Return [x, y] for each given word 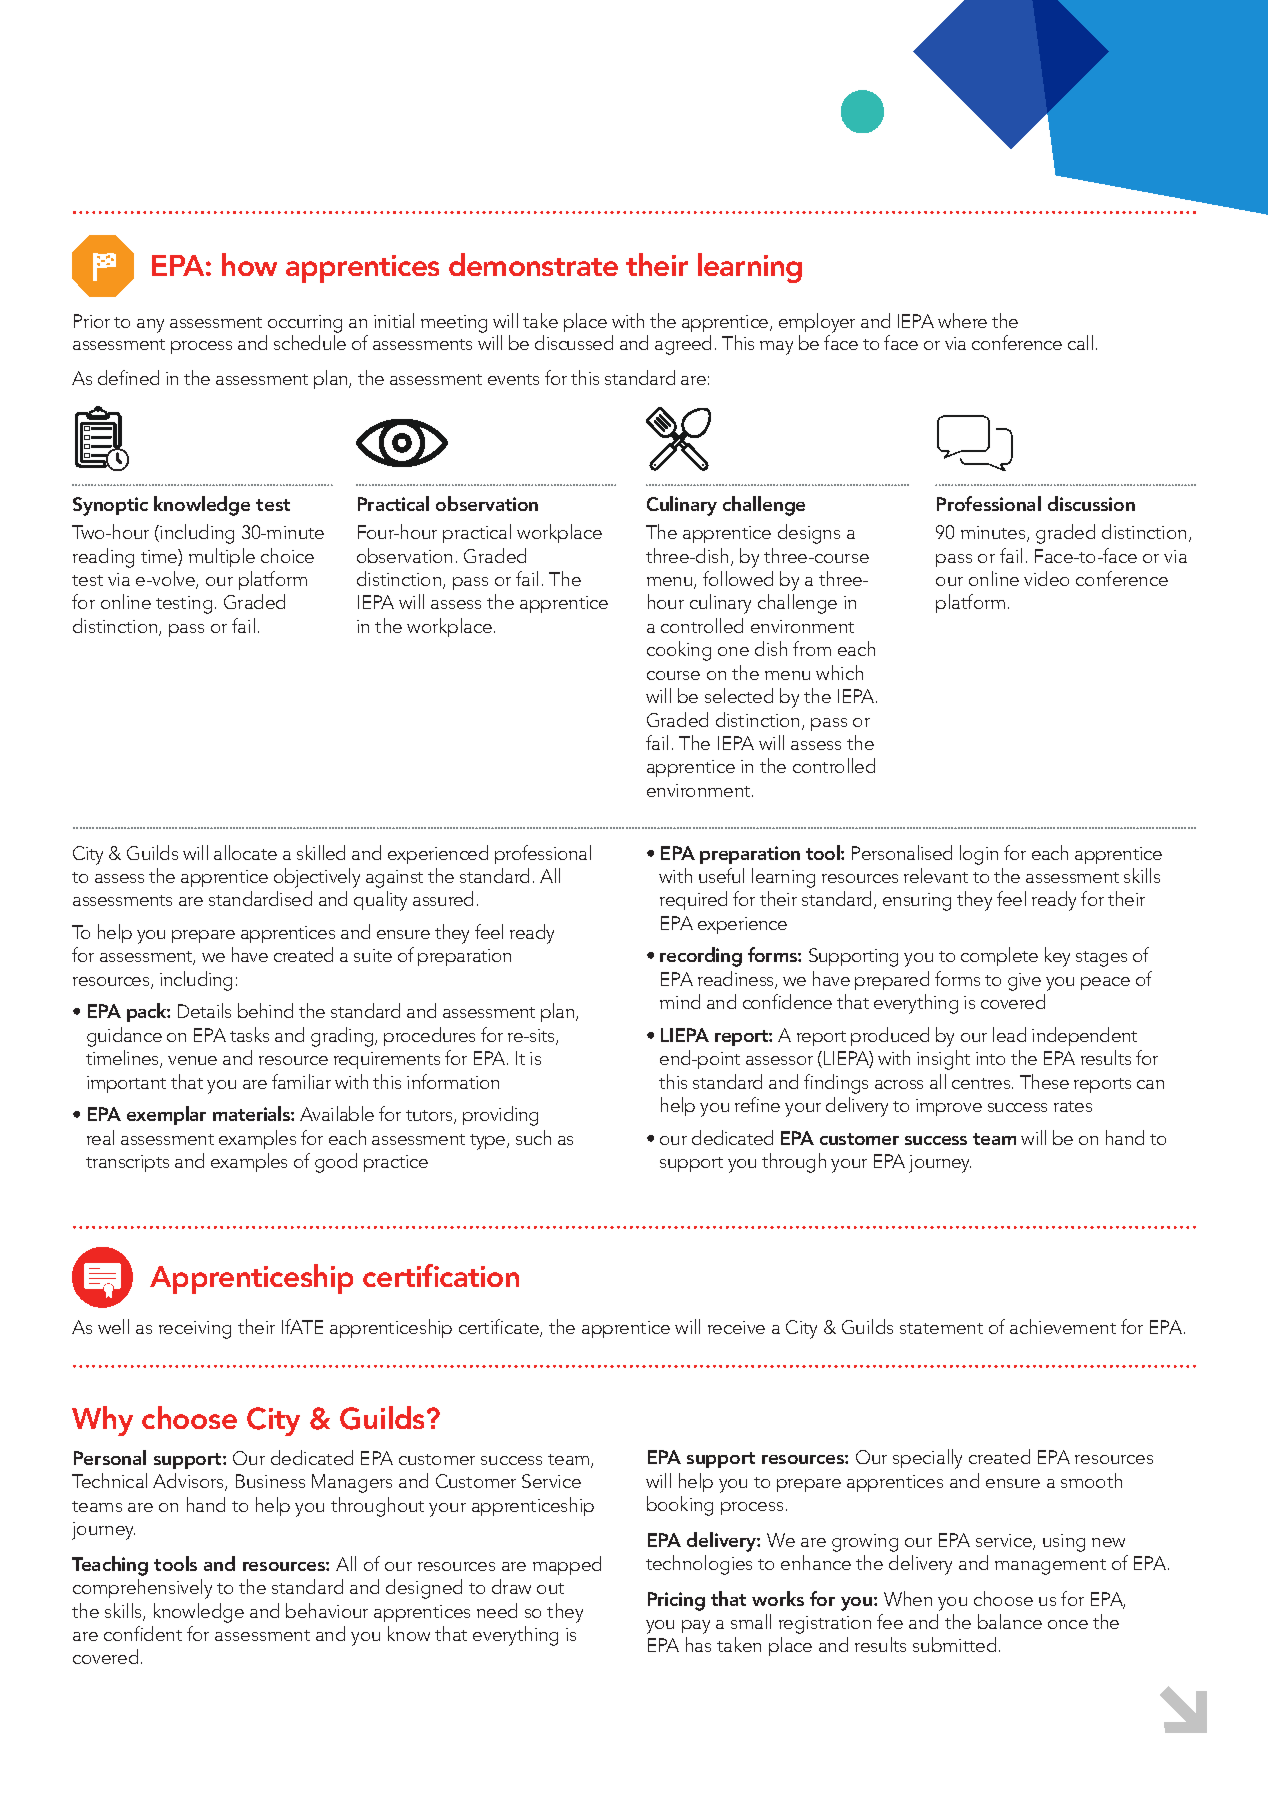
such [533, 1137]
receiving [195, 1330]
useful [721, 875]
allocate [245, 852]
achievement [1063, 1326]
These [1044, 1081]
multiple [222, 557]
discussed [574, 342]
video [1046, 578]
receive [736, 1327]
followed [738, 578]
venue [192, 1060]
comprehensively [142, 1589]
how [249, 264]
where [962, 320]
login [979, 855]
